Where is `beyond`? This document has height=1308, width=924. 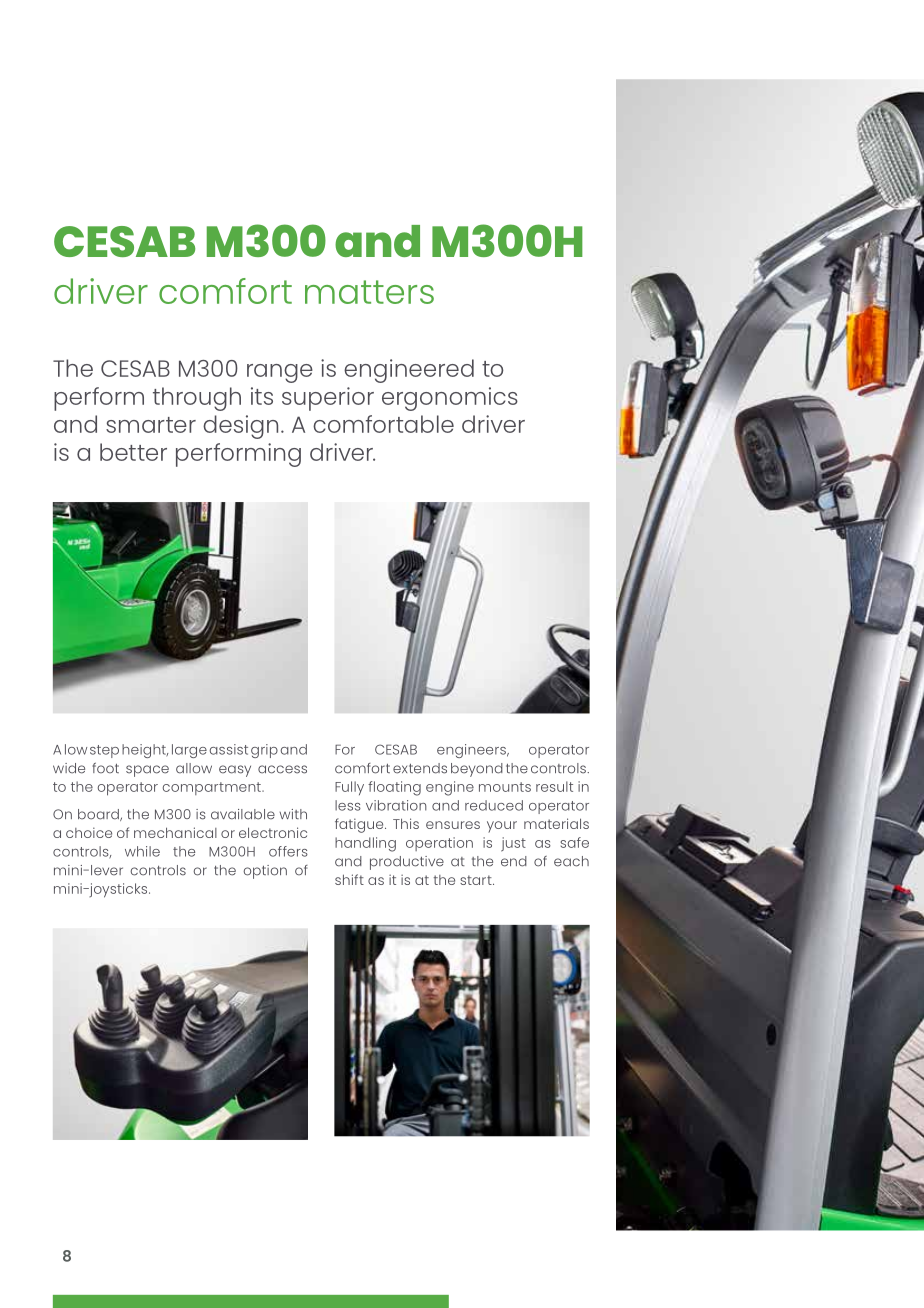 beyond is located at coordinates (477, 770).
